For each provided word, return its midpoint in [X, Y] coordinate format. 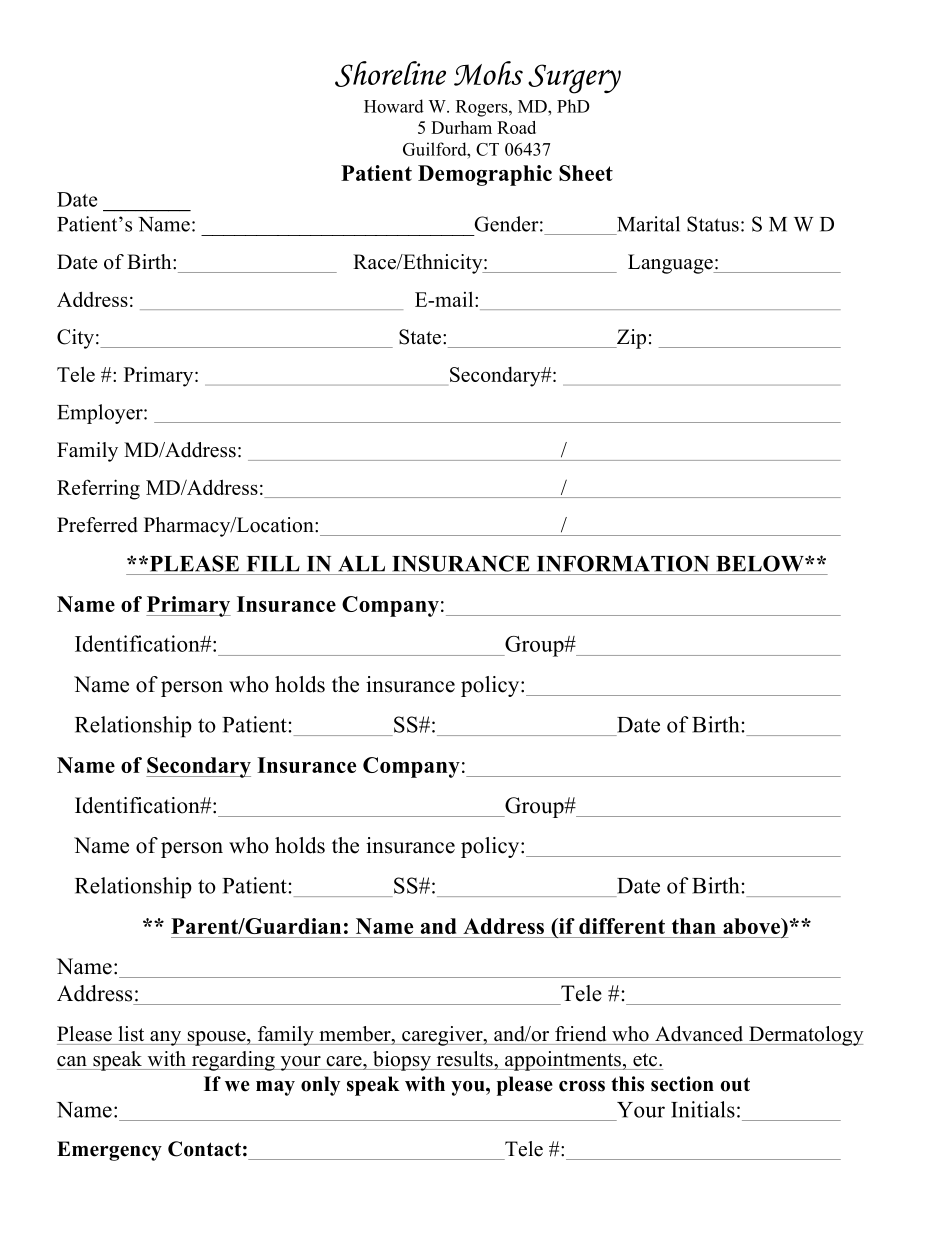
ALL [361, 564]
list [131, 1034]
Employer [101, 414]
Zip [630, 339]
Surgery [574, 79]
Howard [394, 106]
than [694, 926]
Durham [461, 127]
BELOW [761, 563]
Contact [204, 1149]
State [421, 337]
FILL [273, 564]
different [622, 926]
